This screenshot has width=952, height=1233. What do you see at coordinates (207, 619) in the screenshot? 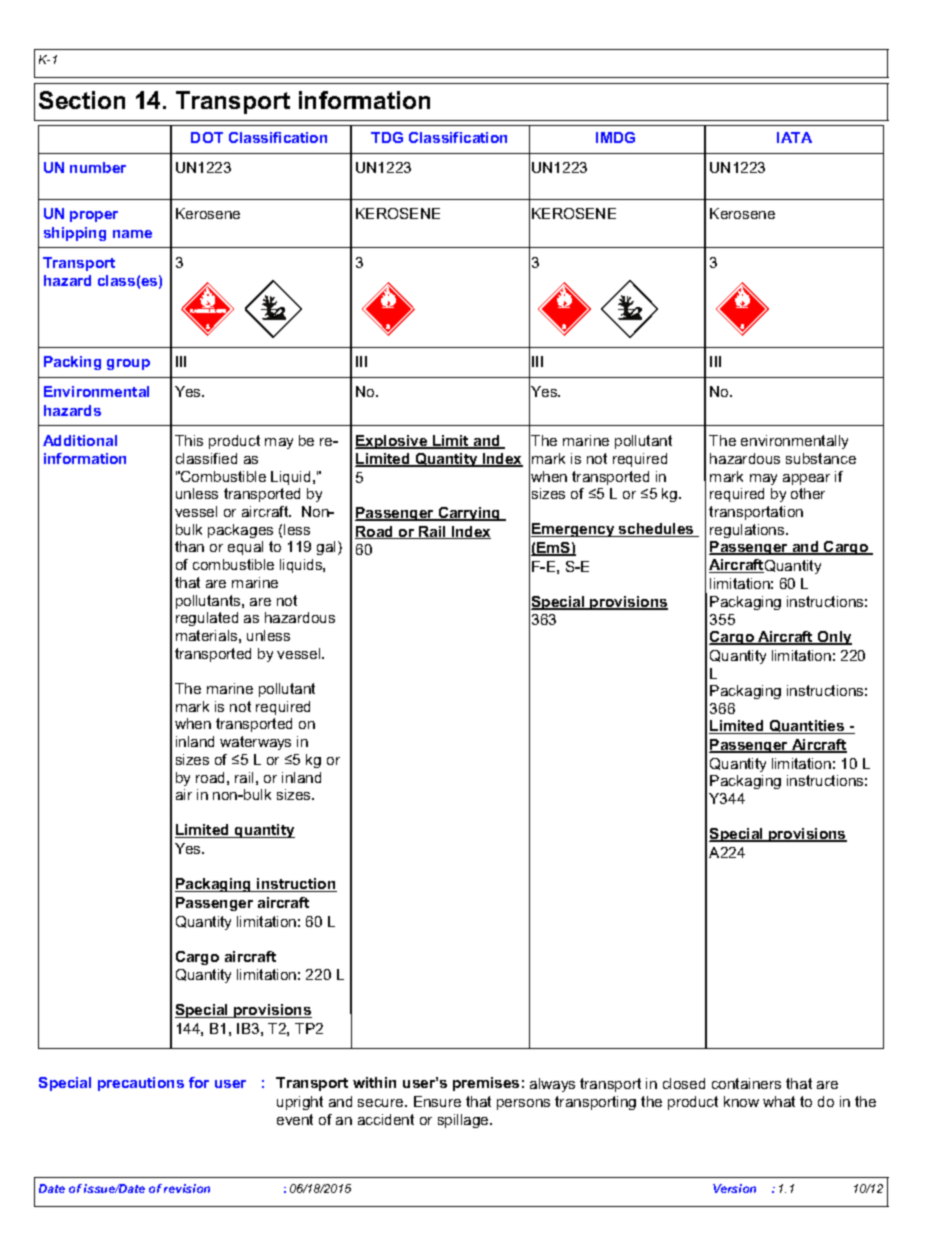
I see `regulated` at bounding box center [207, 619].
